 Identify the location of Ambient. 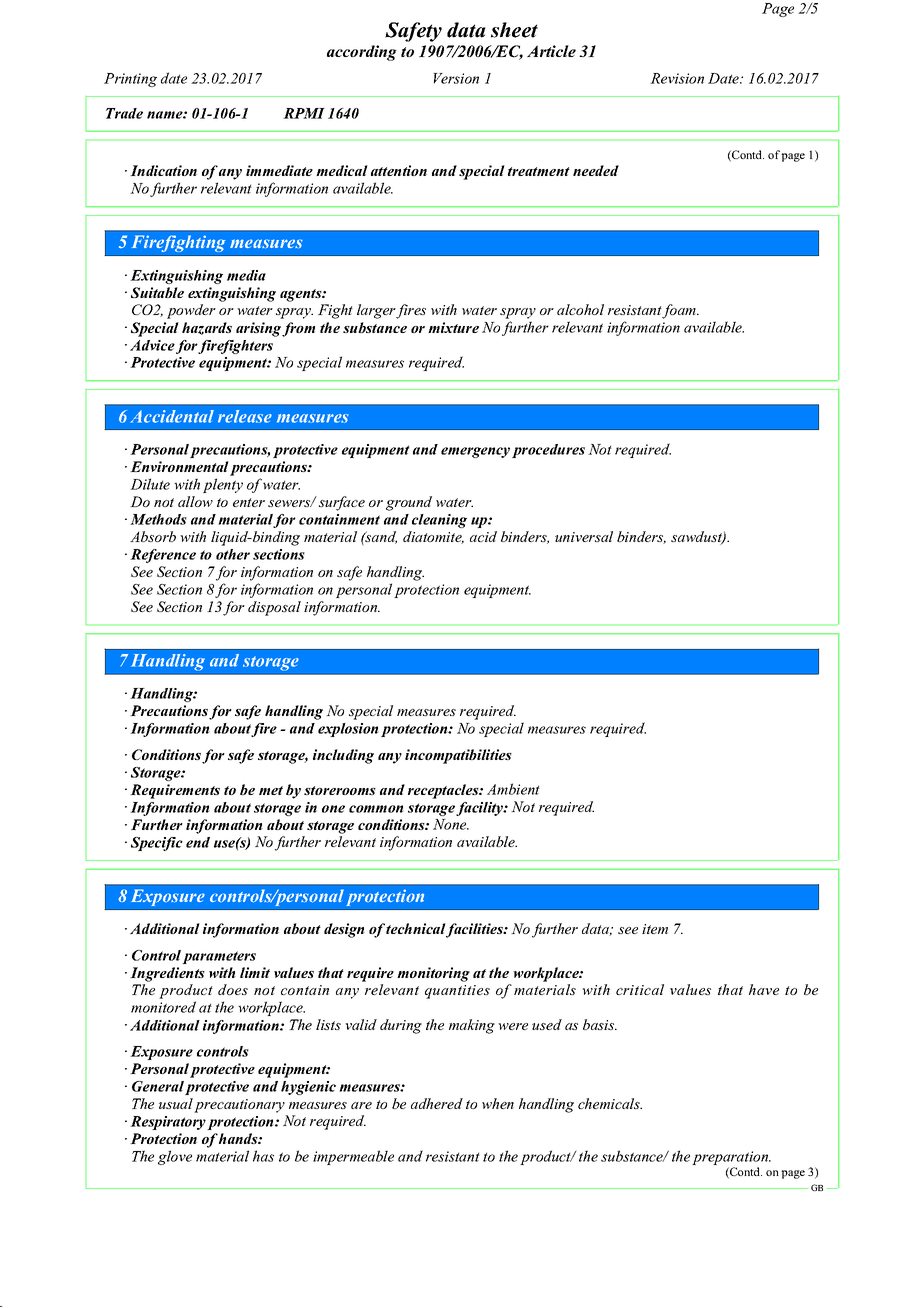
(513, 789).
